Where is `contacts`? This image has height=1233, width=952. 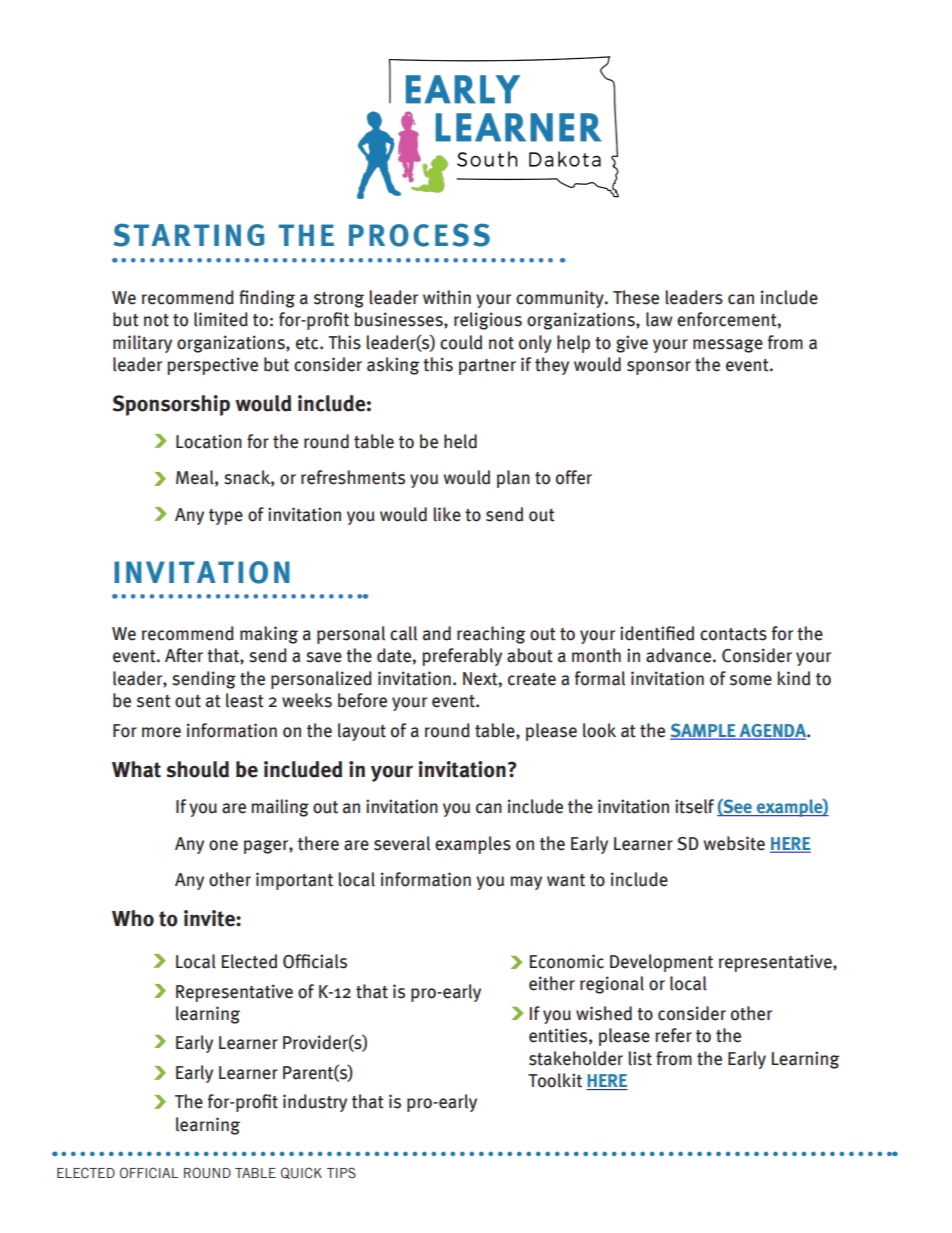
contacts is located at coordinates (733, 634).
